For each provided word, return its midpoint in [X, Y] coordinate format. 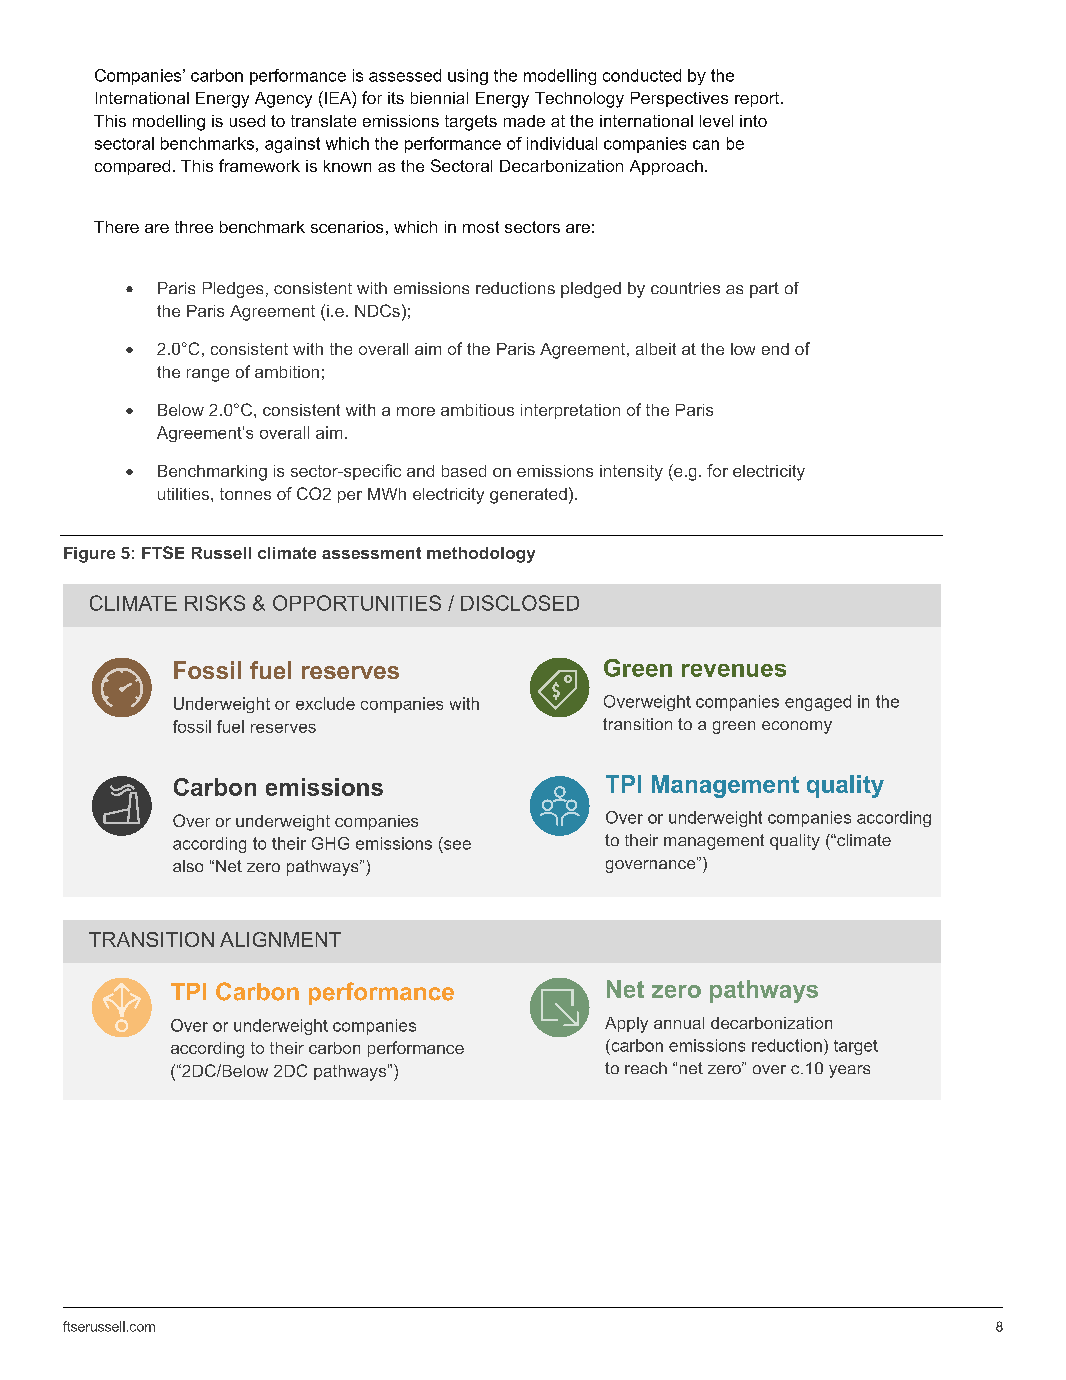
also [188, 866]
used [247, 121]
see [457, 845]
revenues [734, 670]
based [464, 471]
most [481, 227]
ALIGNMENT [280, 939]
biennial [439, 98]
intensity [631, 473]
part [764, 290]
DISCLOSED [520, 603]
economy [797, 727]
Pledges [233, 290]
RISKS [215, 603]
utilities [185, 494]
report [758, 99]
